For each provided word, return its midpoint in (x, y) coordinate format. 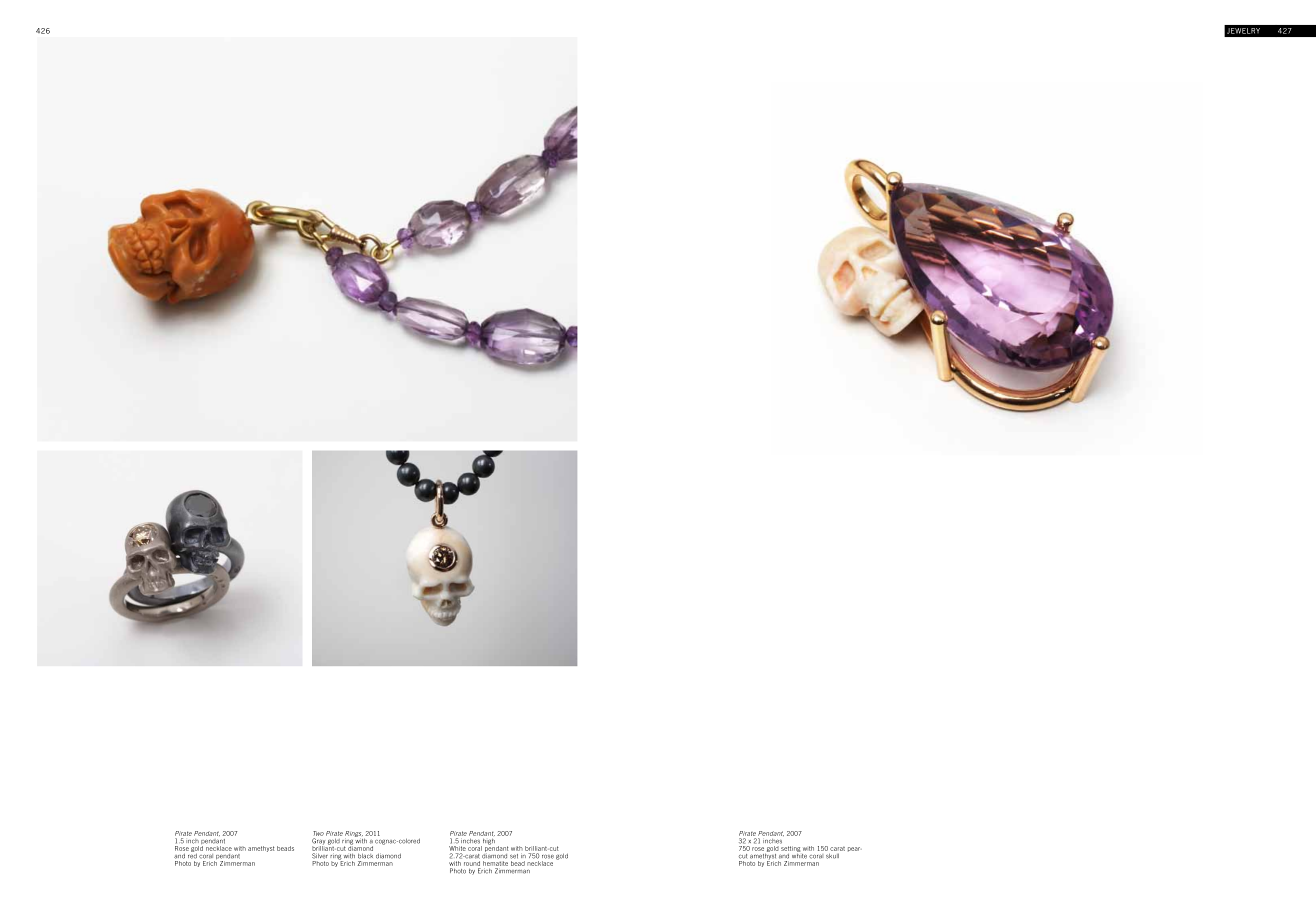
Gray (318, 842)
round (472, 863)
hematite (495, 863)
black (365, 856)
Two (318, 835)
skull (832, 856)
